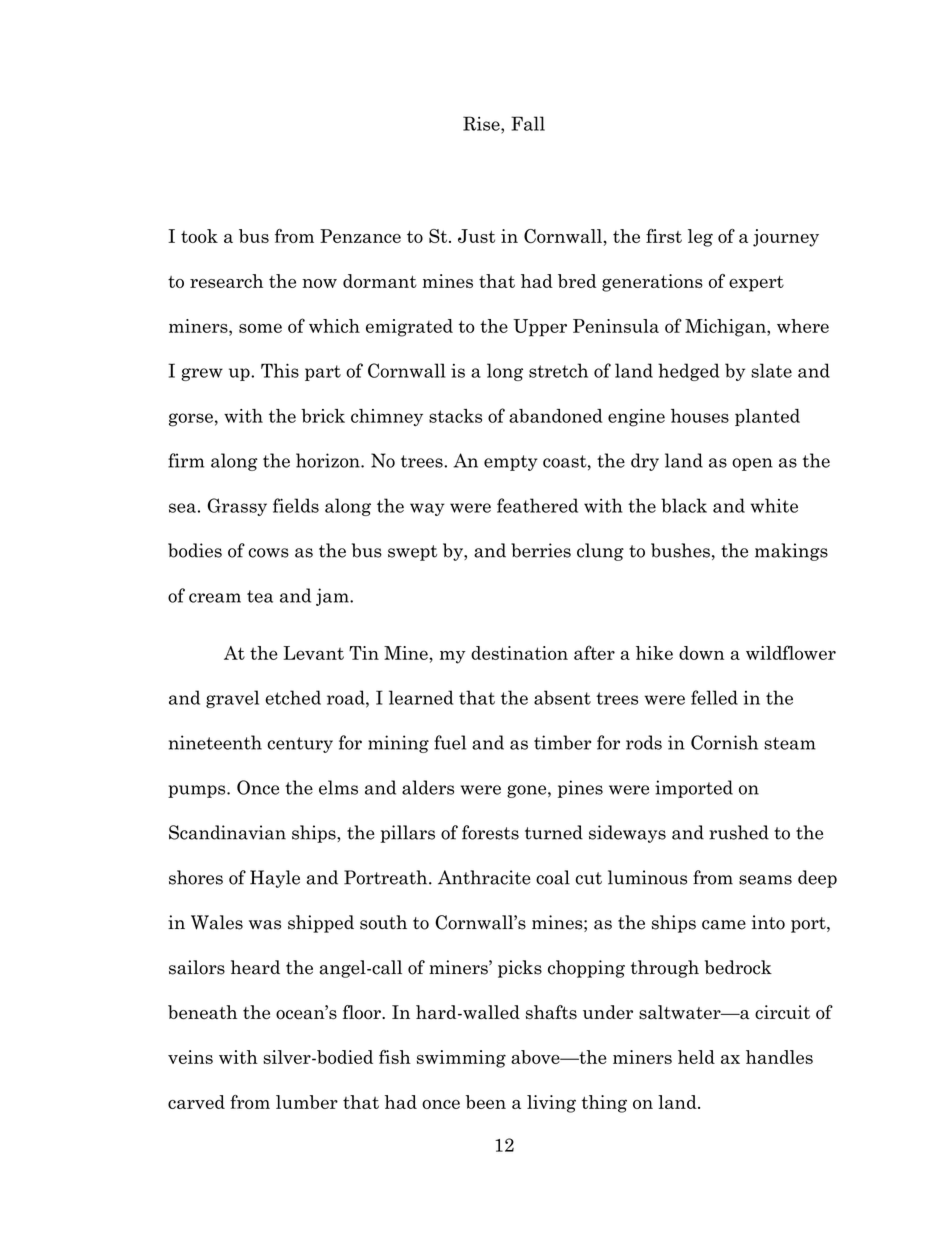  What do you see at coordinates (450, 742) in the screenshot?
I see `fuel` at bounding box center [450, 742].
